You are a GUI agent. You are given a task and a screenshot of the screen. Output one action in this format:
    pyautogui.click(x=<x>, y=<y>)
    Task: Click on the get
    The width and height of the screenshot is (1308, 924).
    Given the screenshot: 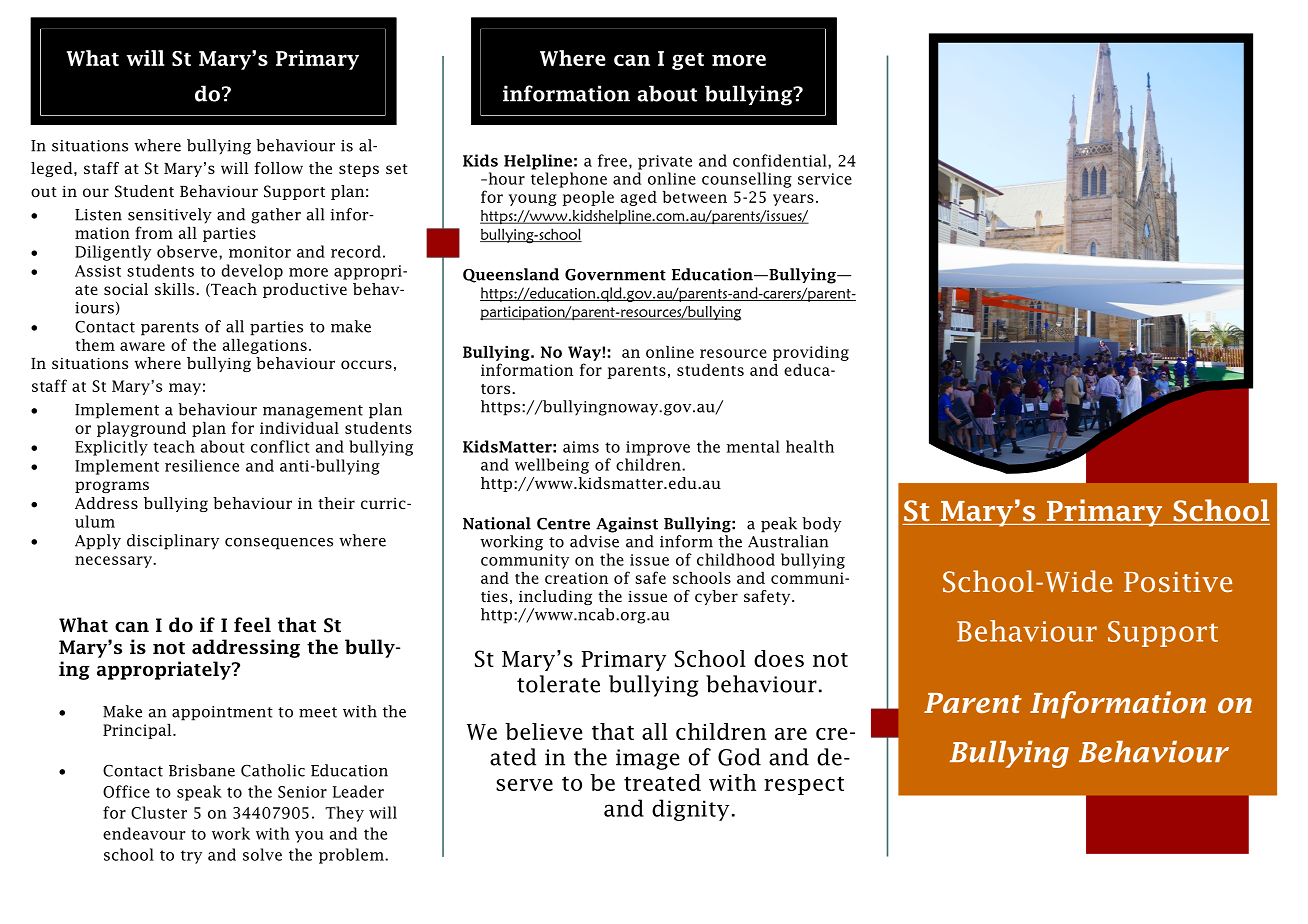 What is the action you would take?
    pyautogui.click(x=688, y=61)
